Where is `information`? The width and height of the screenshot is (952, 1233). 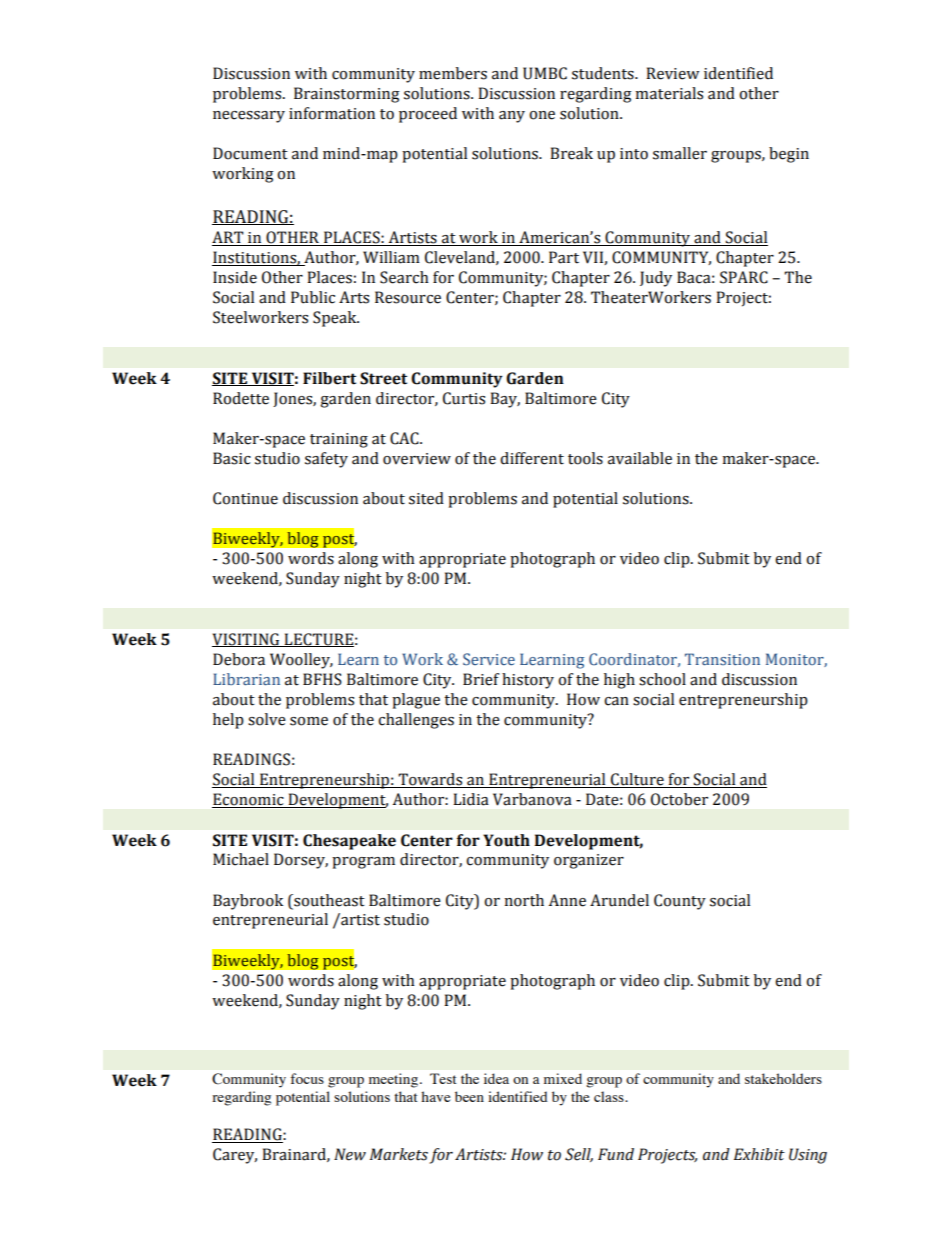
information is located at coordinates (332, 113).
